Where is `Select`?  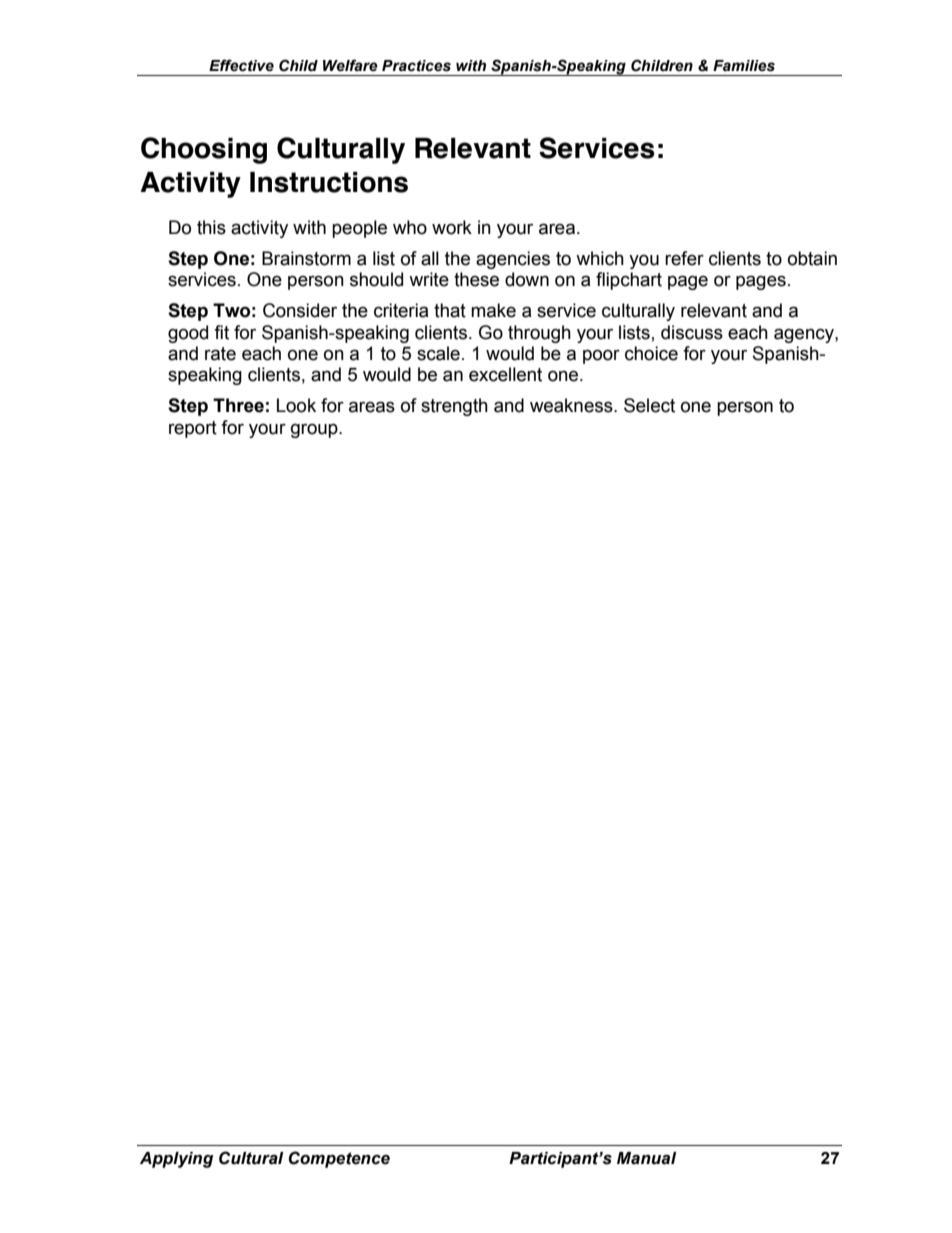
Select is located at coordinates (649, 405).
